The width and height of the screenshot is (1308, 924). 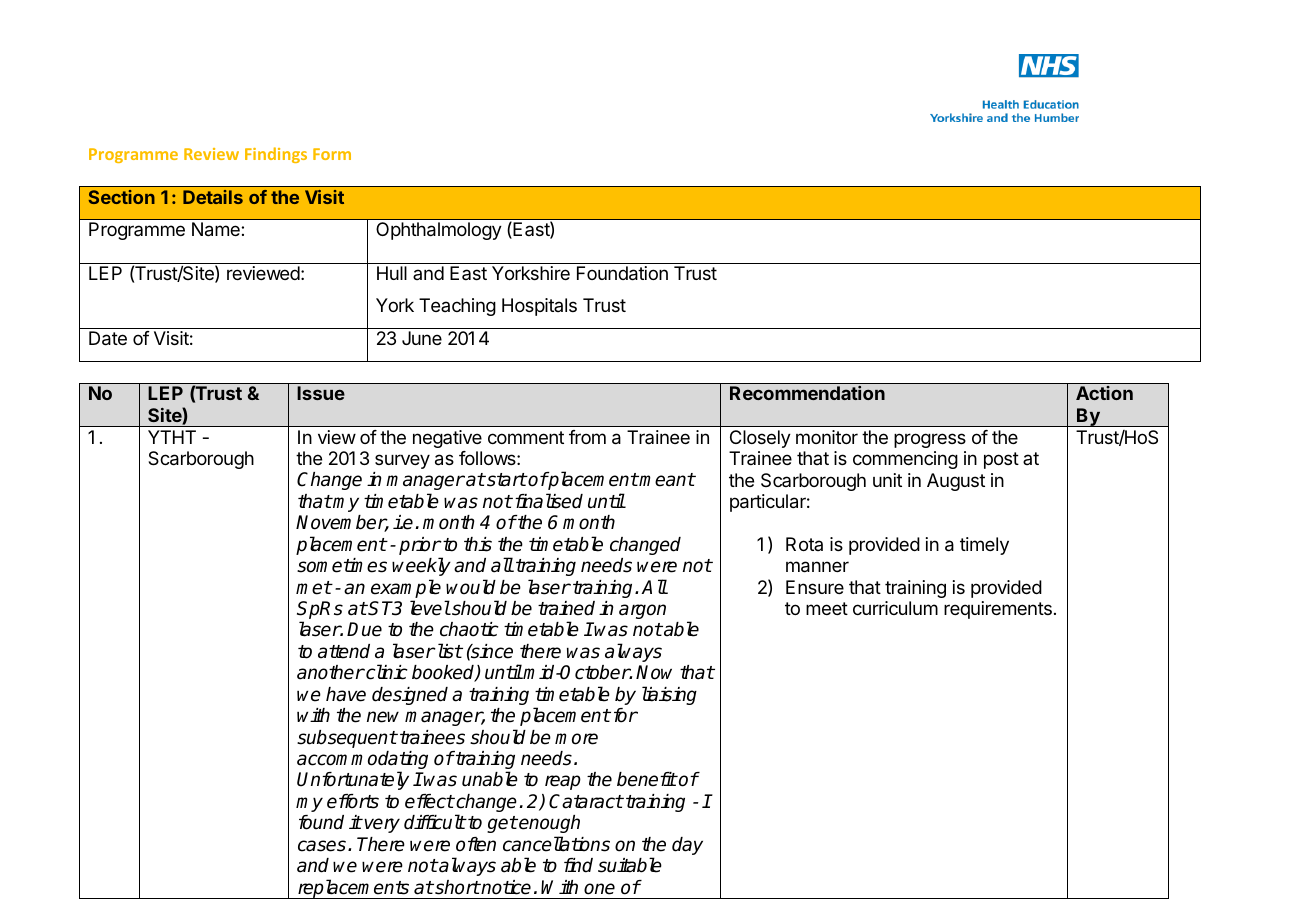 I want to click on Details, so click(x=213, y=197).
